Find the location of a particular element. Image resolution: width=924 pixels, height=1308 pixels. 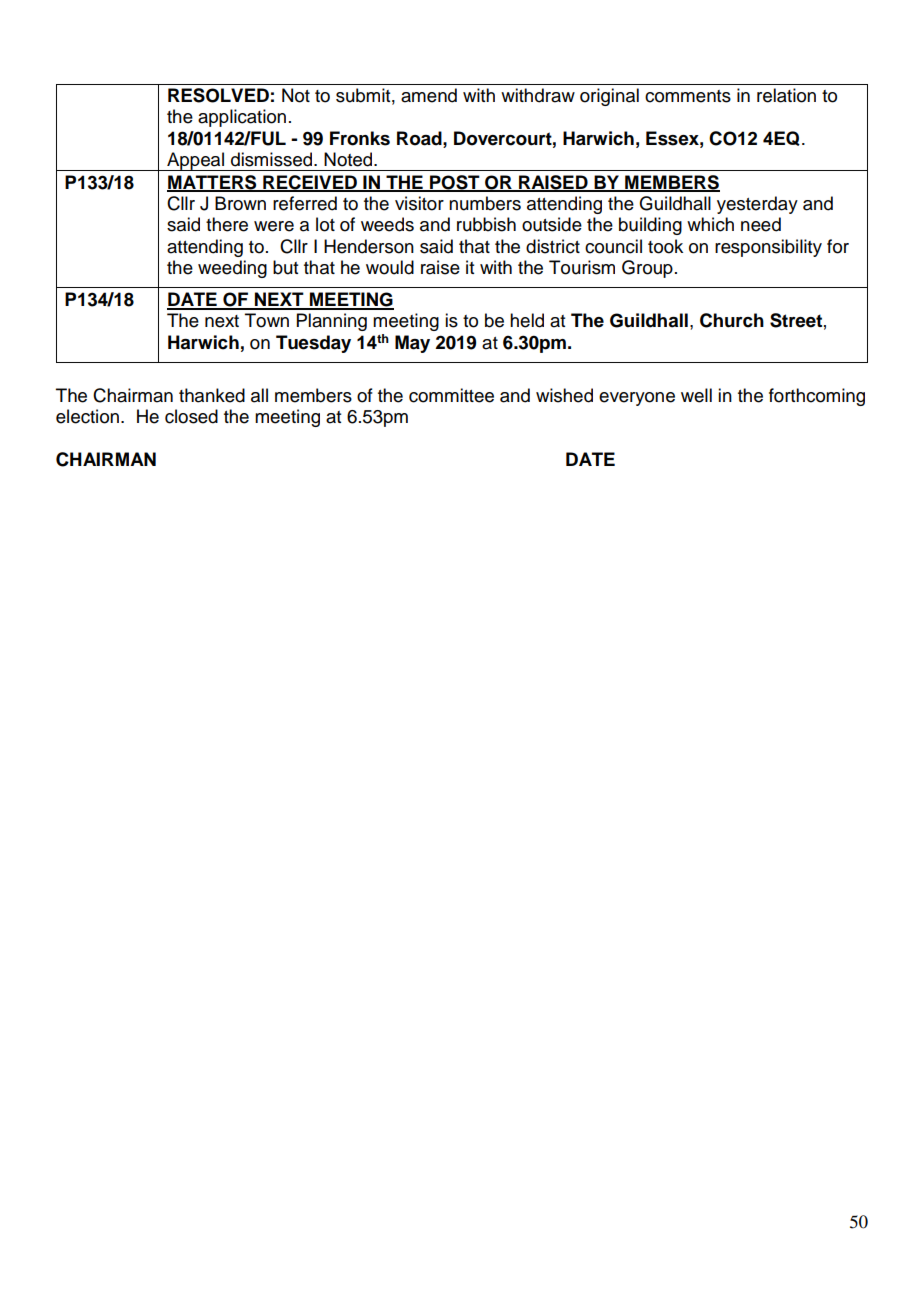

Town is located at coordinates (267, 320).
